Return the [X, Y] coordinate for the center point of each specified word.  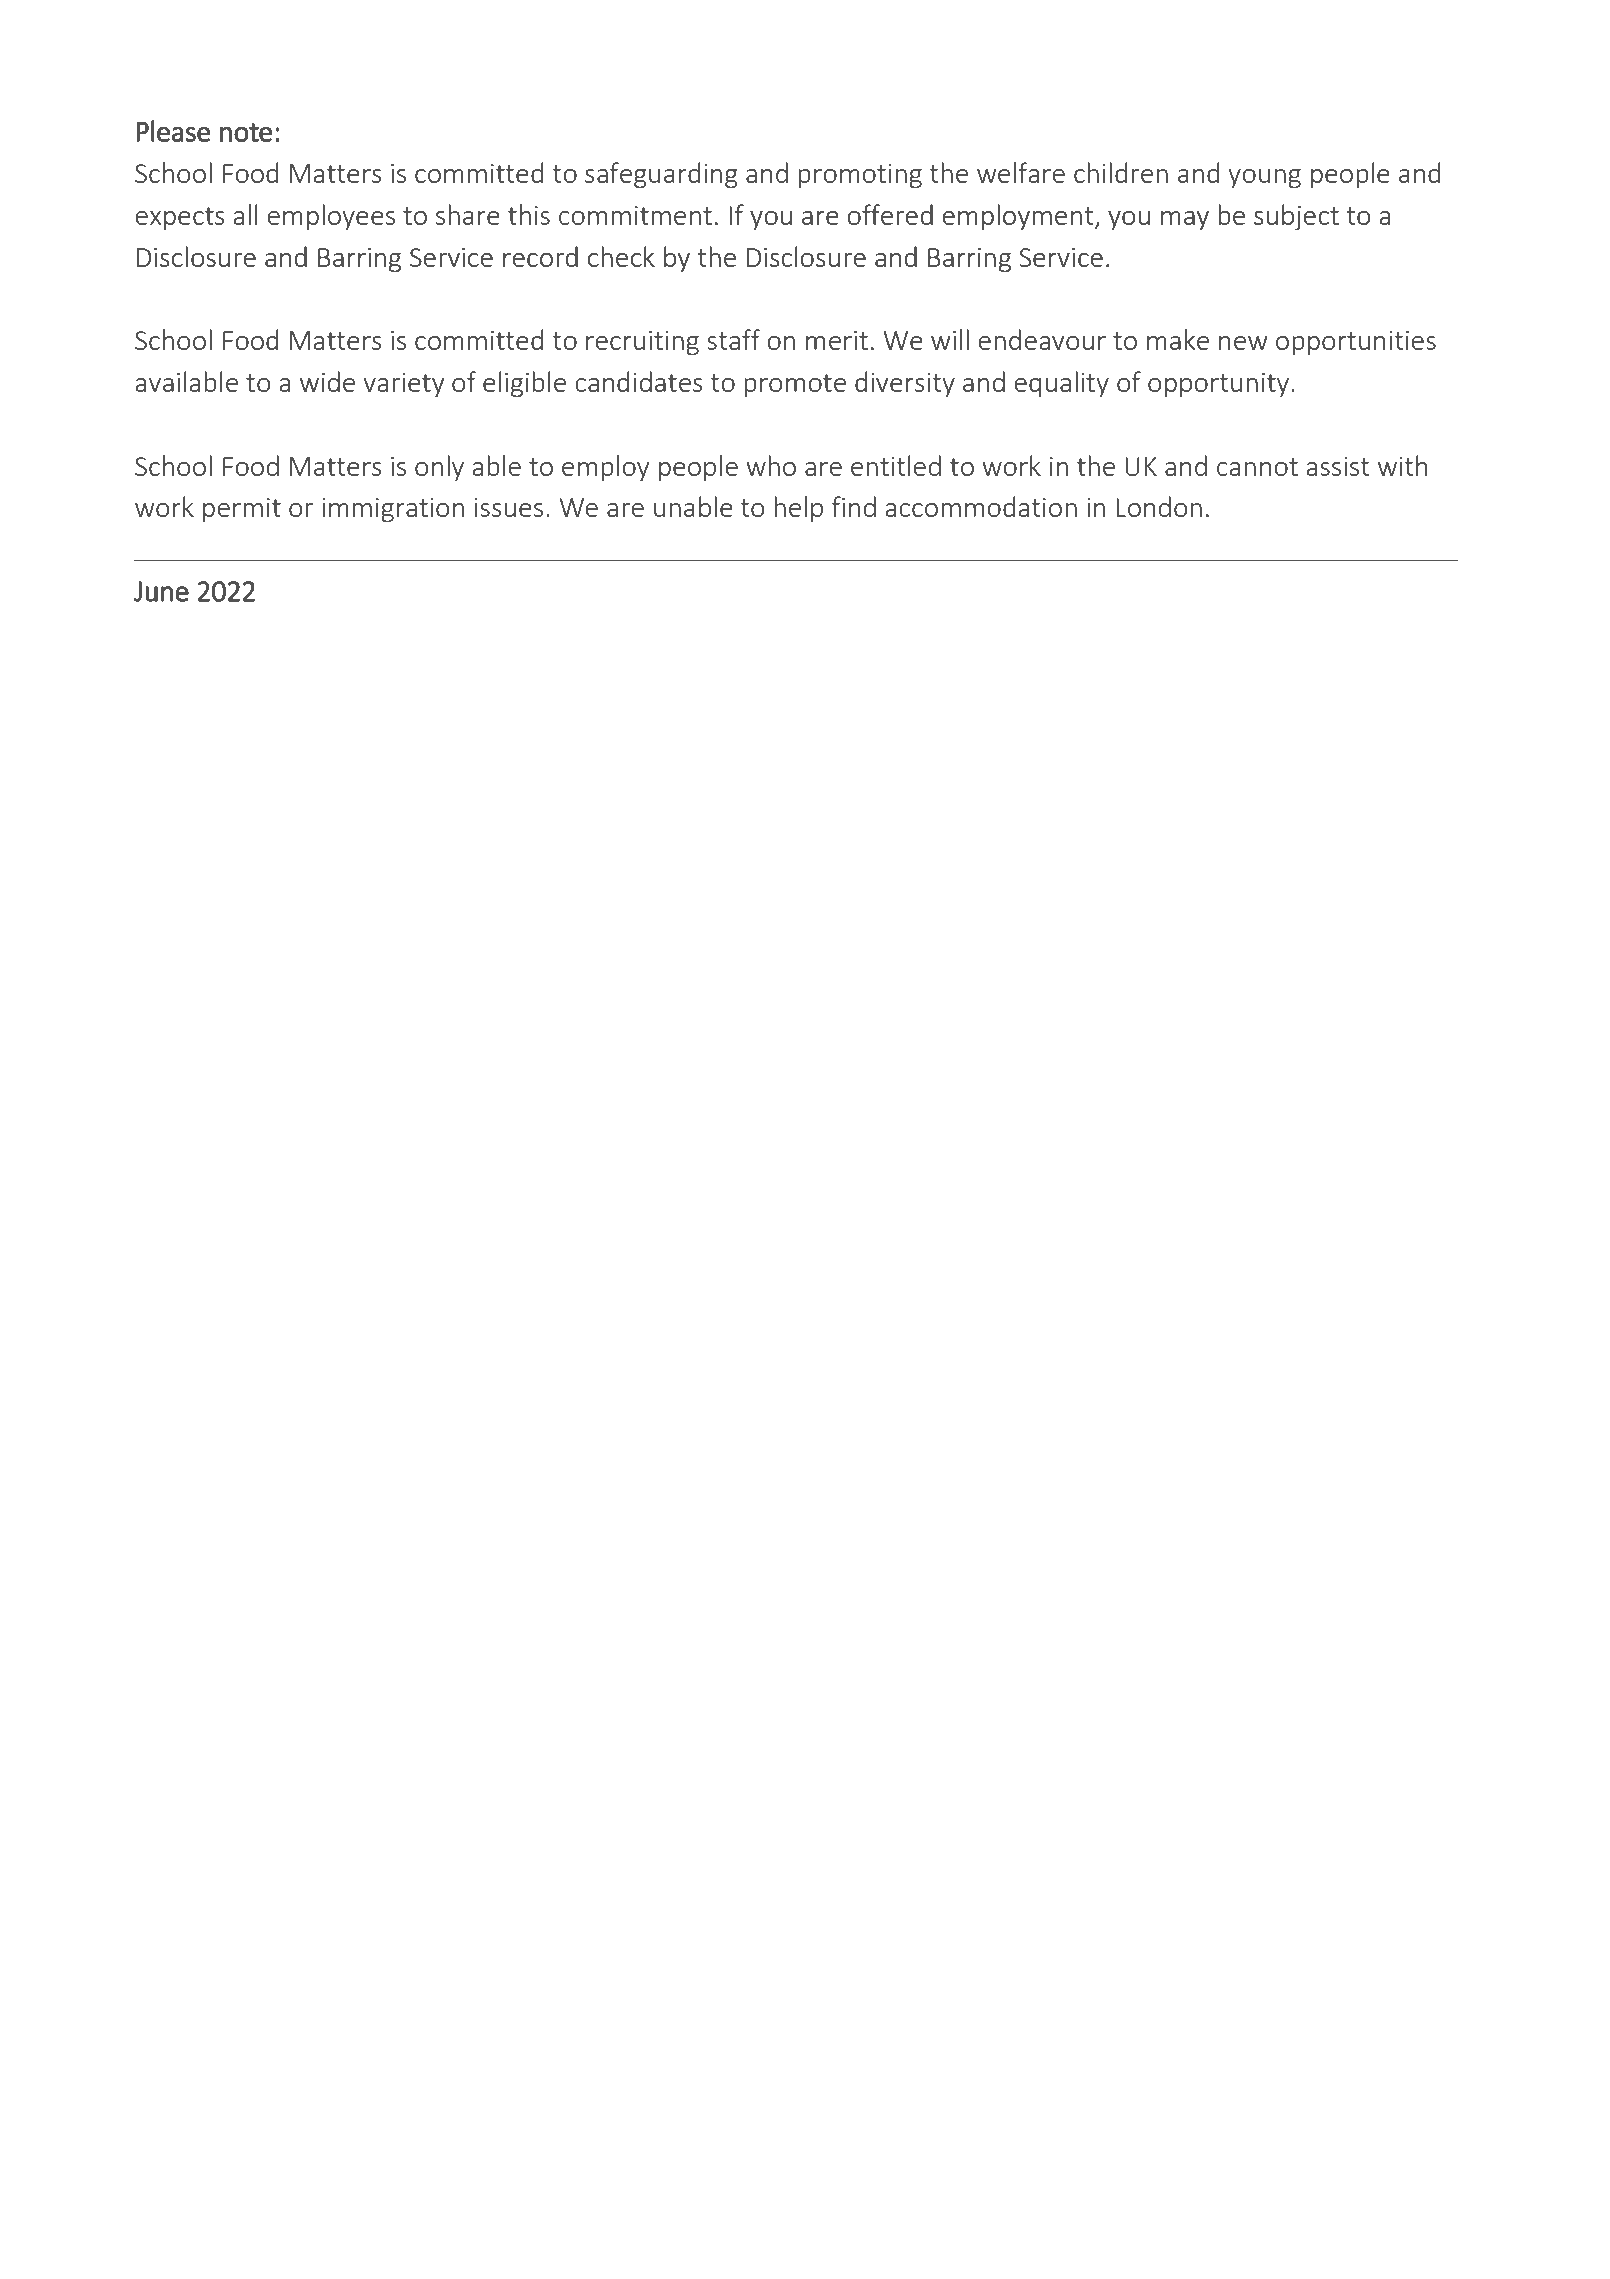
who [771, 465]
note [246, 132]
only [439, 468]
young [1264, 178]
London [1159, 506]
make [1178, 339]
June [161, 591]
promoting [860, 176]
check [621, 256]
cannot [1257, 467]
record [540, 256]
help [798, 509]
